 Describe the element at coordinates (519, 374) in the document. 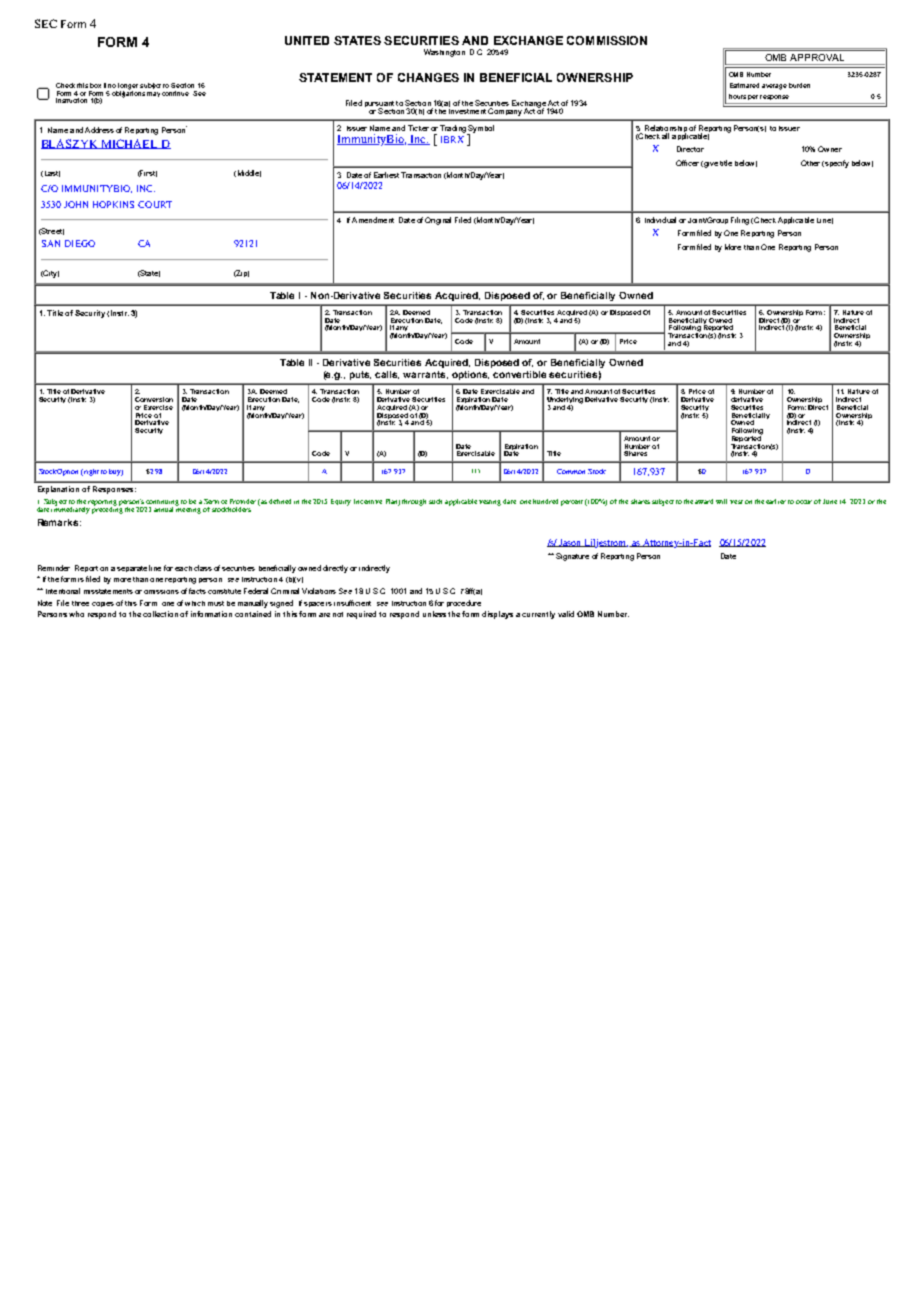

I see `convertible` at that location.
